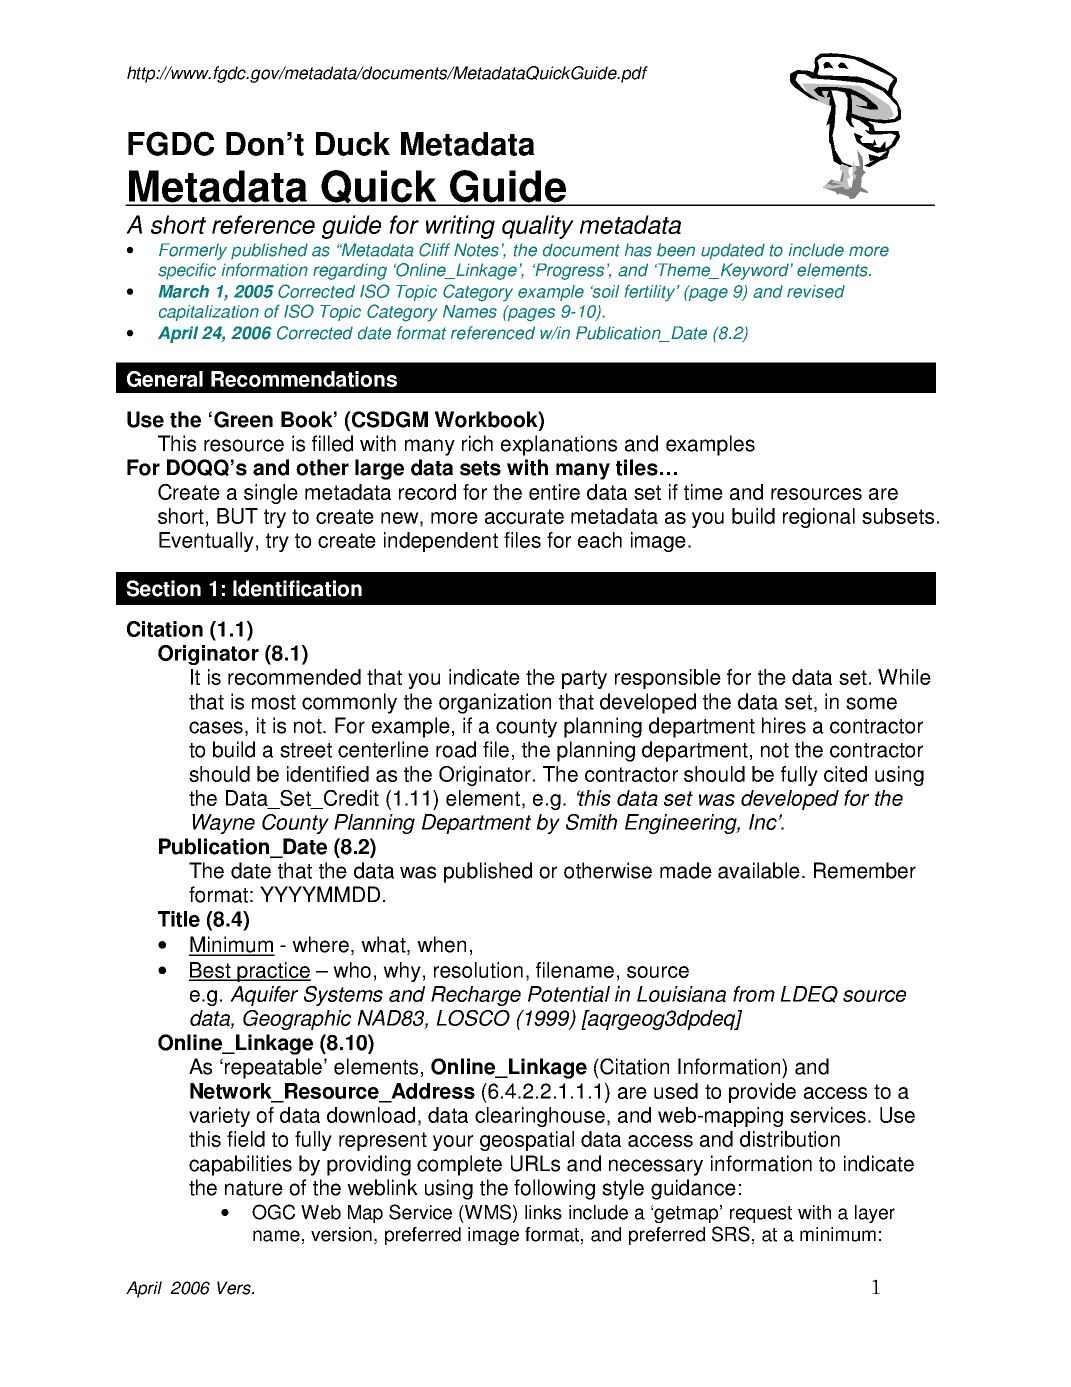 This document has height=1387, width=1071. What do you see at coordinates (524, 516) in the document?
I see `accurate` at bounding box center [524, 516].
